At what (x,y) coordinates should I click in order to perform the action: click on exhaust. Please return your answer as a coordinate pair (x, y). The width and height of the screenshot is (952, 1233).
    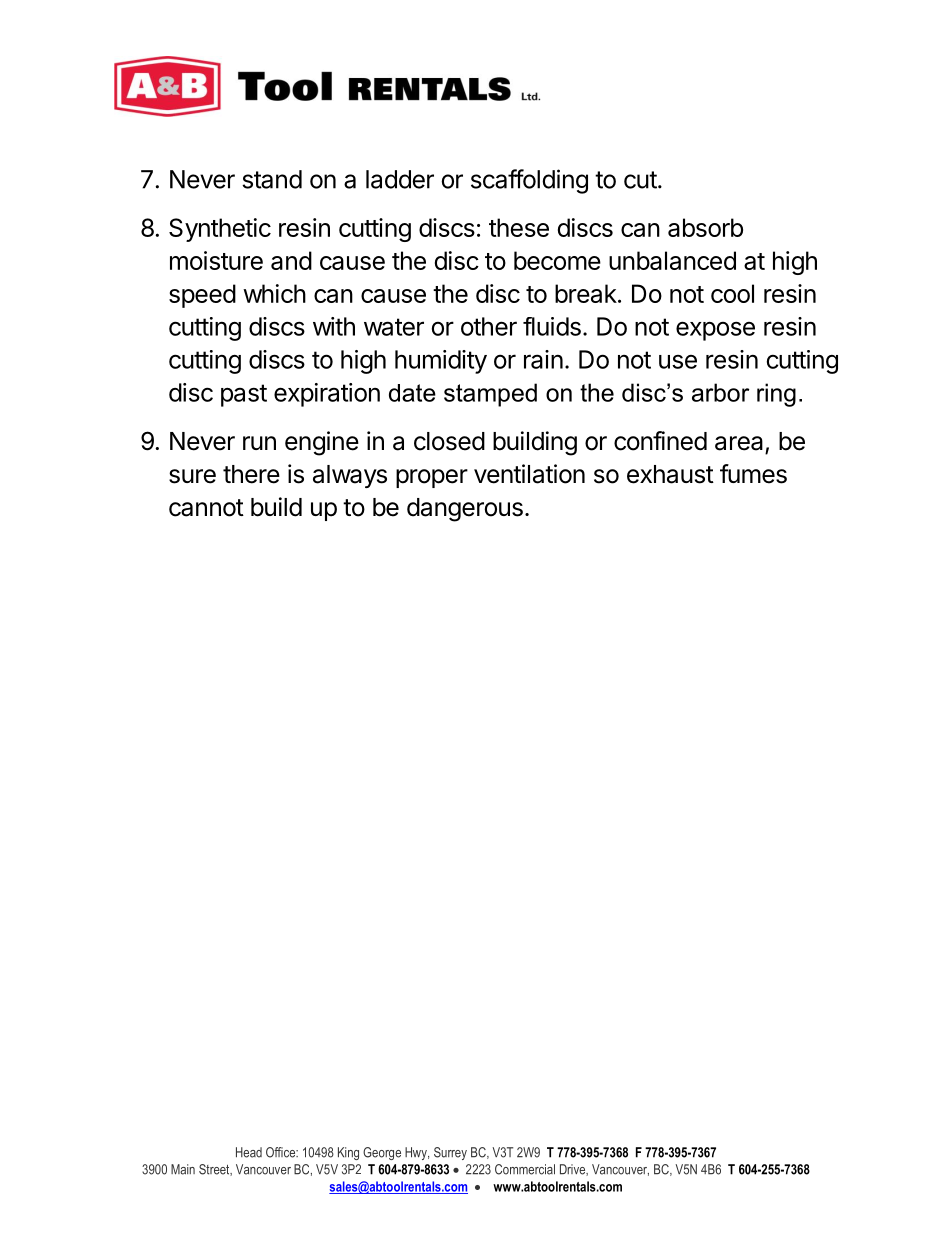
    Looking at the image, I should click on (670, 474).
